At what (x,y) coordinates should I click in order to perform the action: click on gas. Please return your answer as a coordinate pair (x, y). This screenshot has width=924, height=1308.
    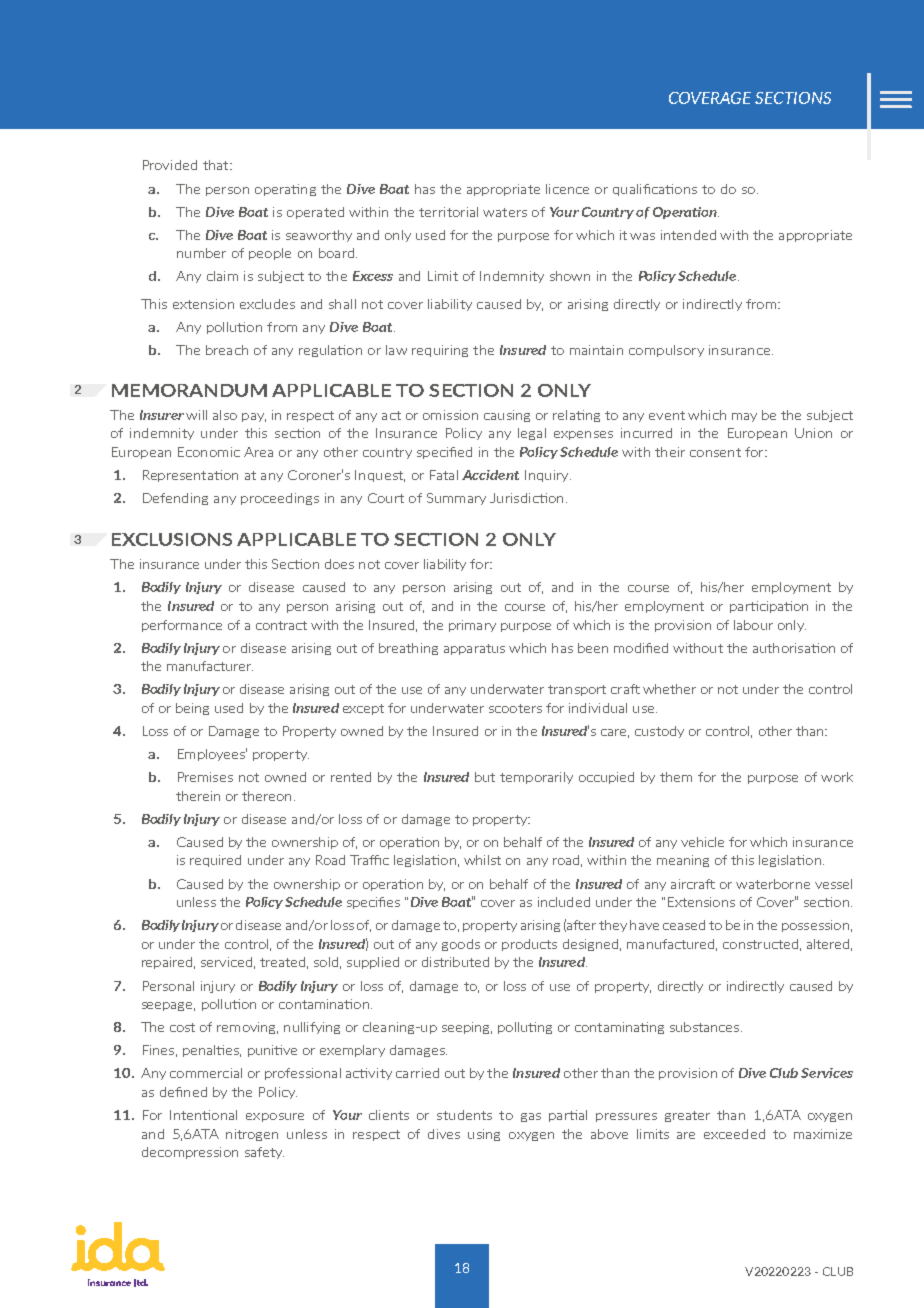
    Looking at the image, I should click on (531, 1117).
